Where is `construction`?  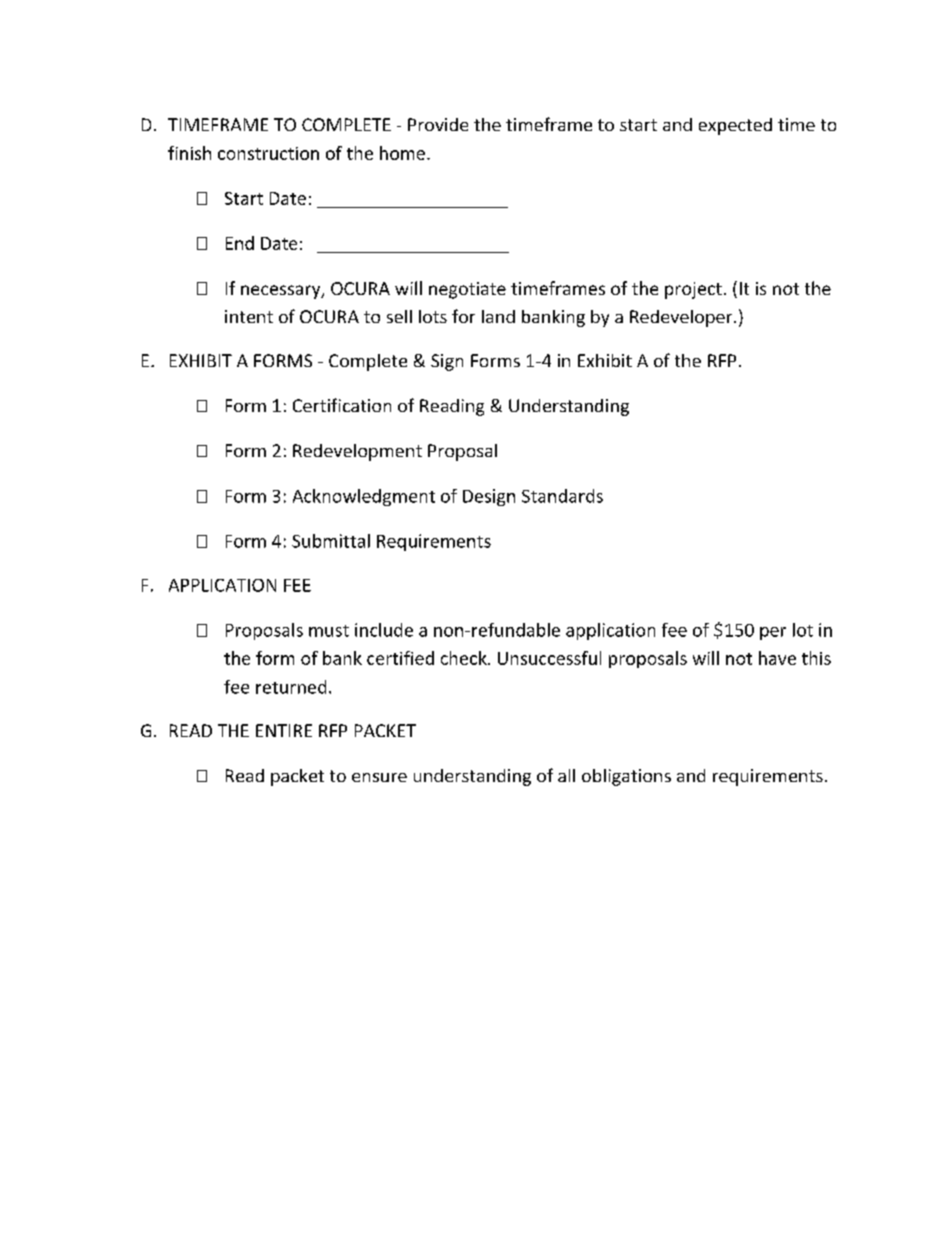 construction is located at coordinates (268, 153).
